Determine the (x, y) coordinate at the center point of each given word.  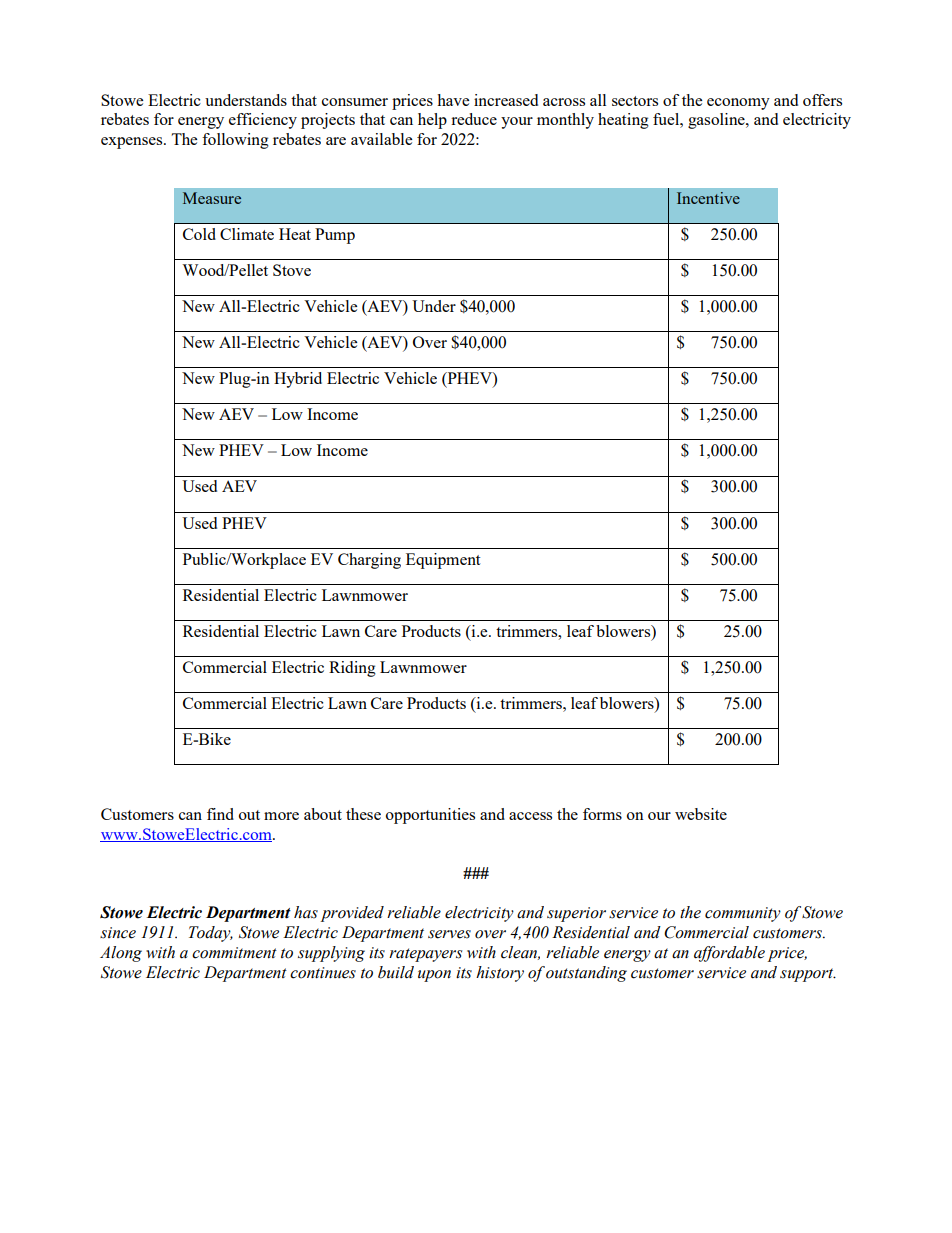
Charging (369, 561)
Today (211, 934)
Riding (352, 669)
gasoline (717, 121)
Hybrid (298, 380)
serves (449, 934)
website (701, 814)
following (235, 141)
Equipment (443, 561)
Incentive (708, 198)
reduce (474, 119)
